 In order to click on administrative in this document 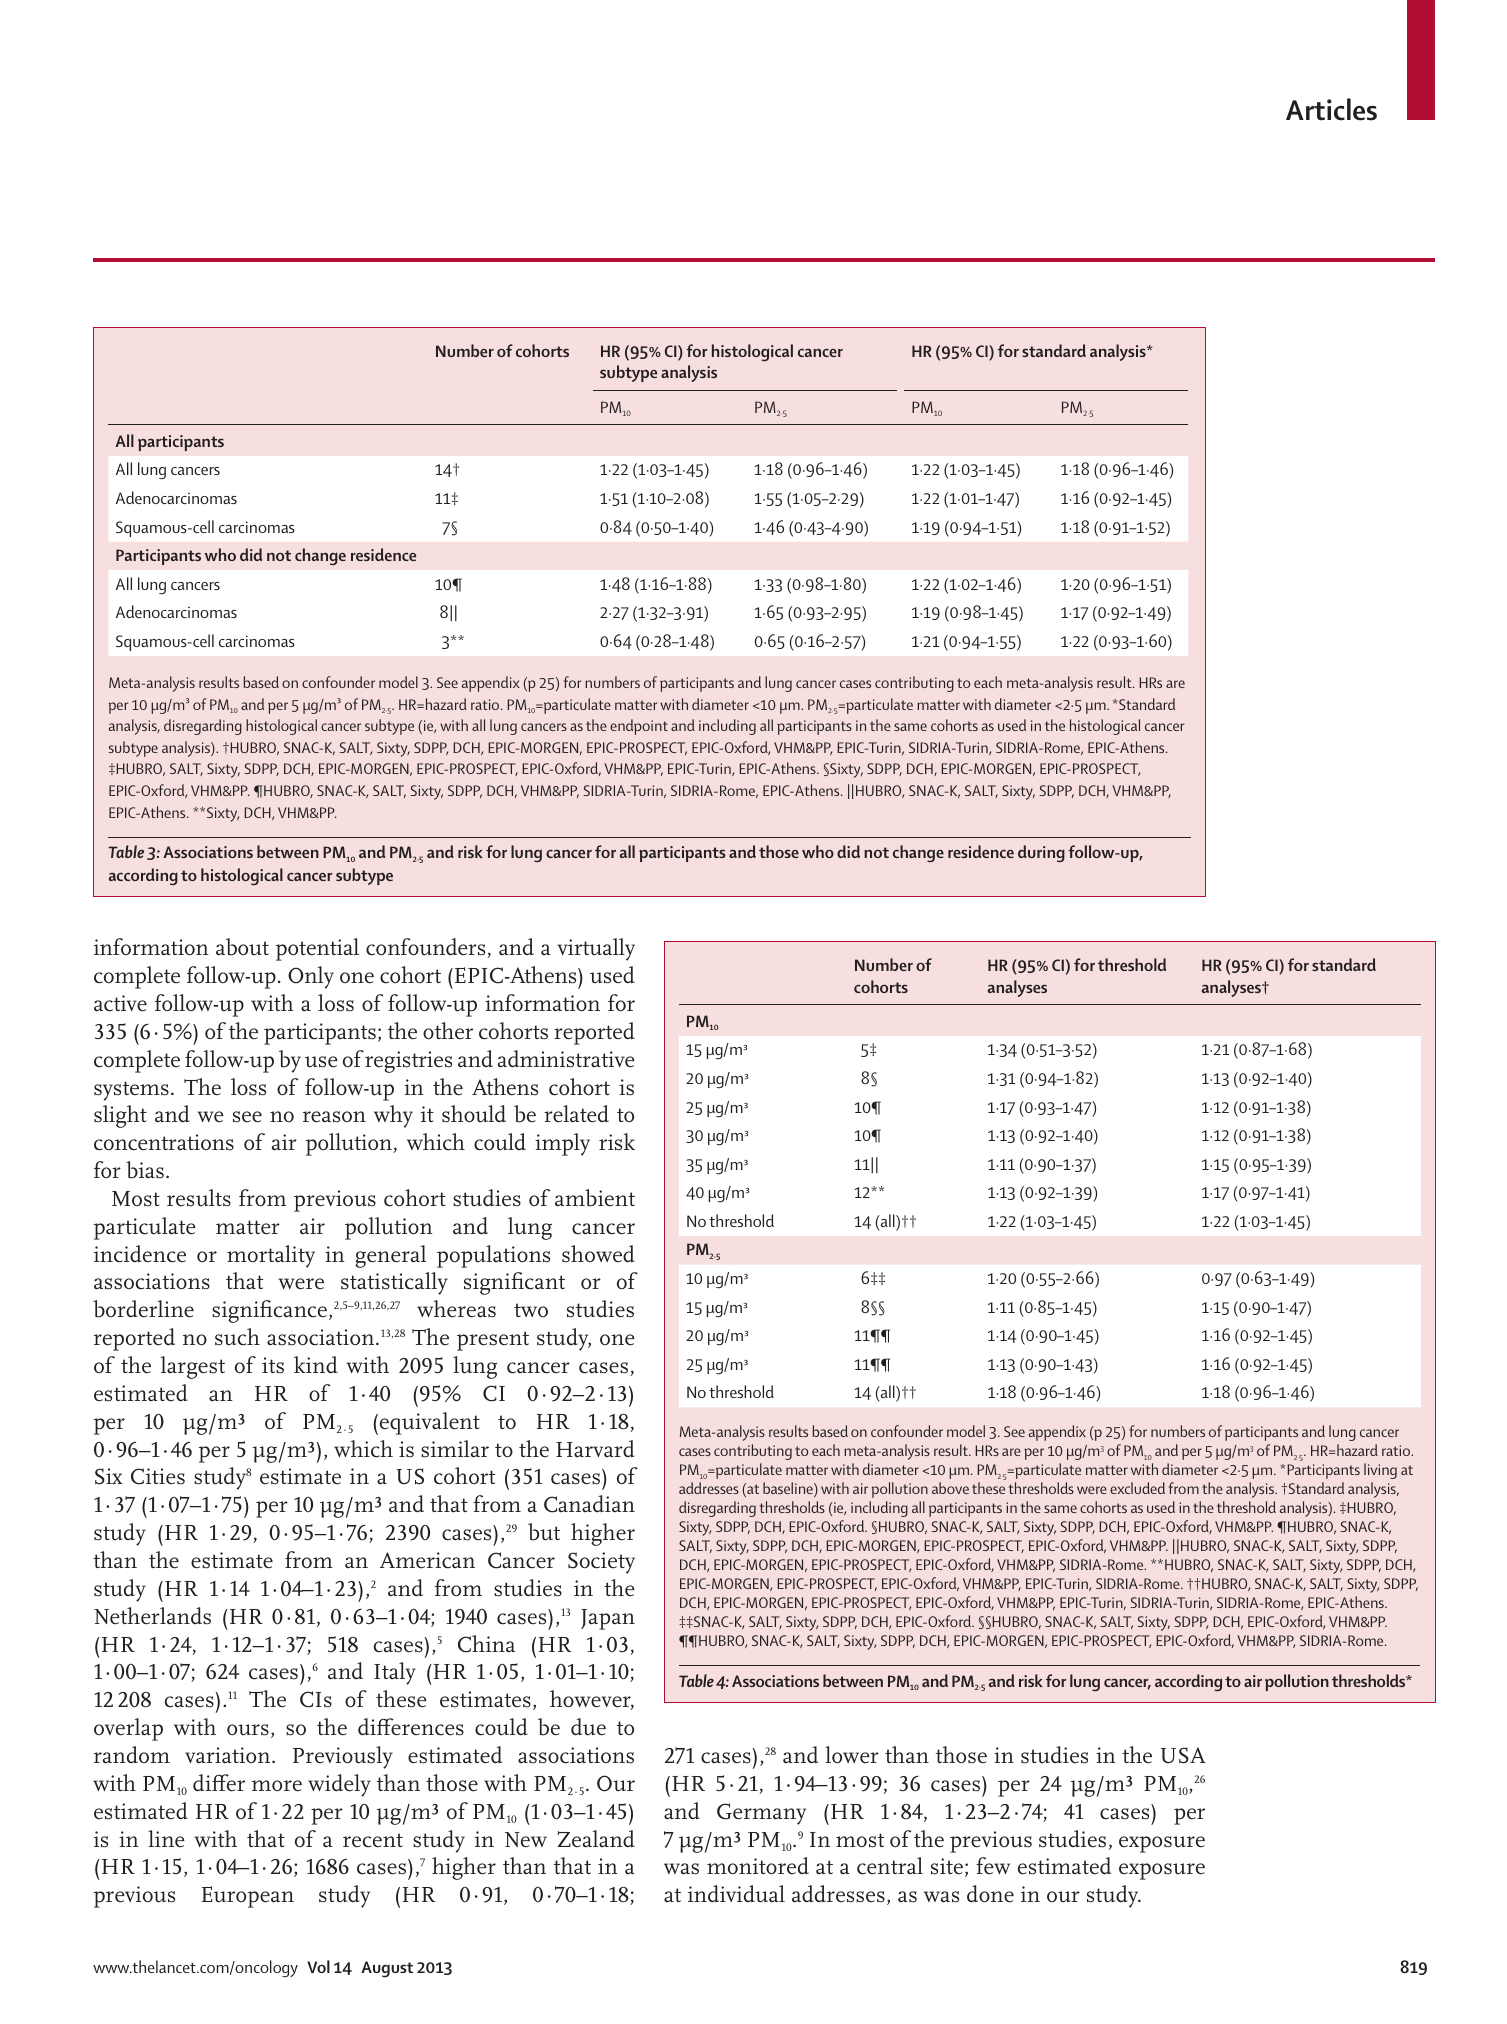, I will do `click(566, 1059)`.
